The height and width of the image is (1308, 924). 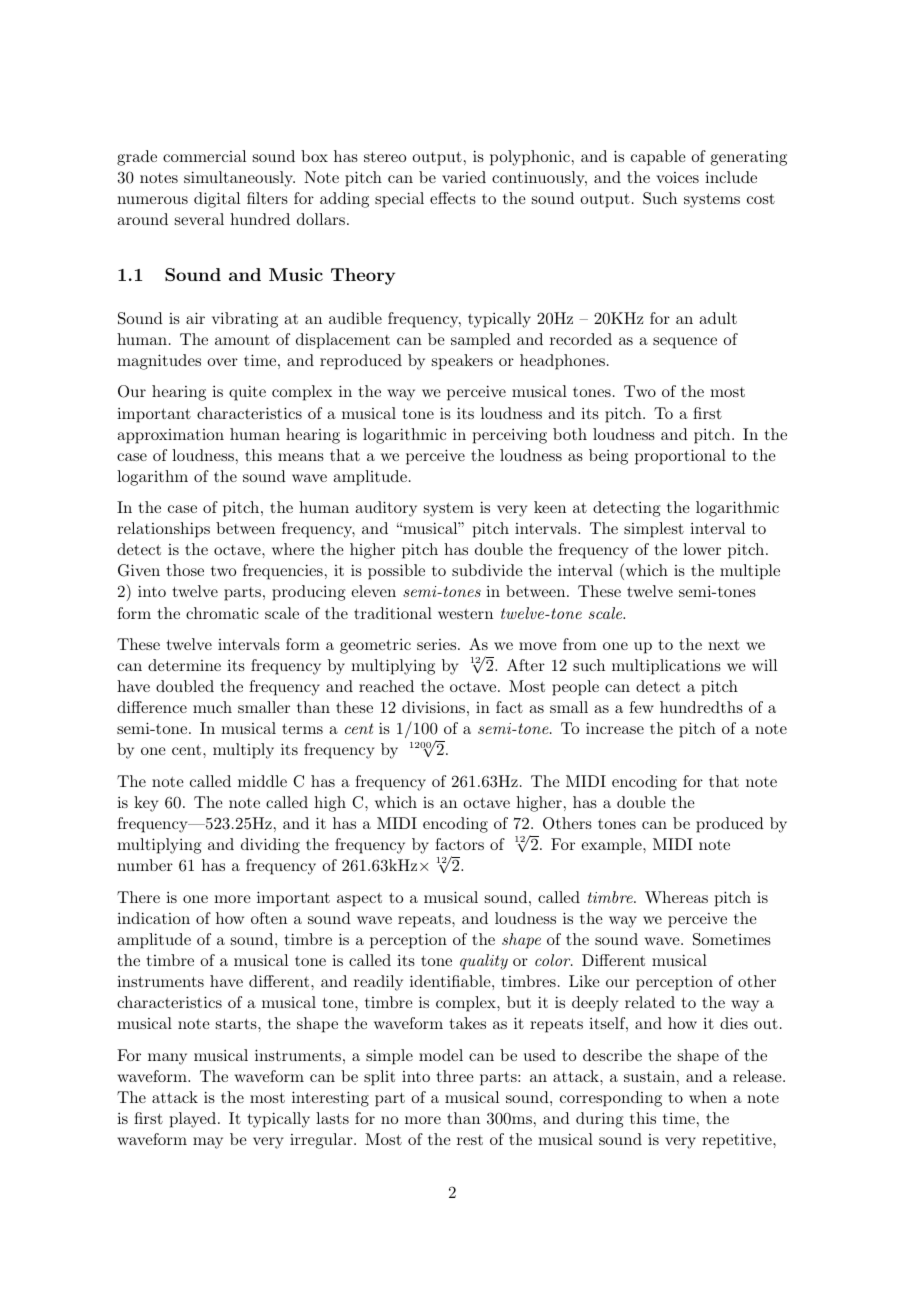 I want to click on effects, so click(x=453, y=198).
